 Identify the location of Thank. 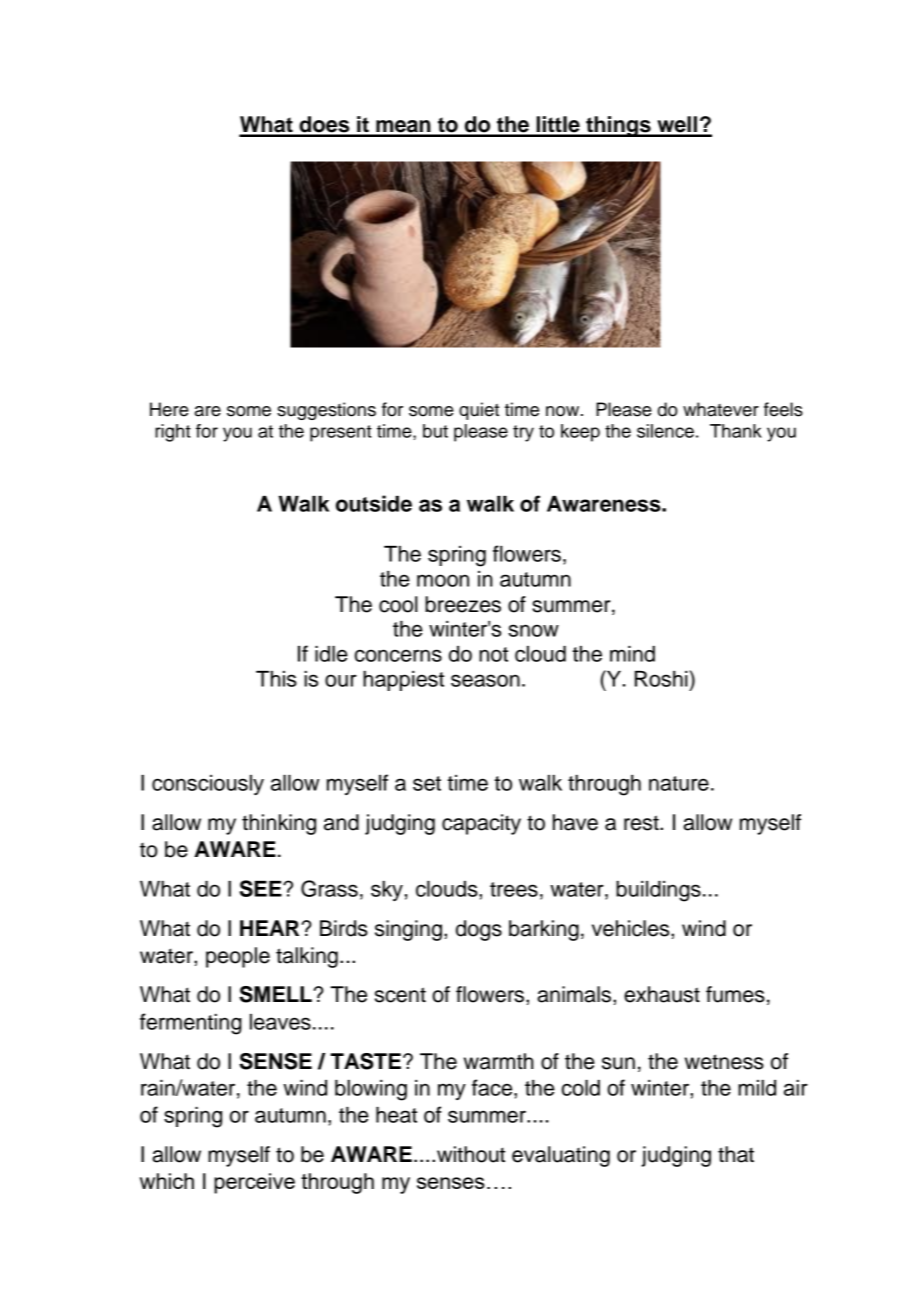
(736, 431).
